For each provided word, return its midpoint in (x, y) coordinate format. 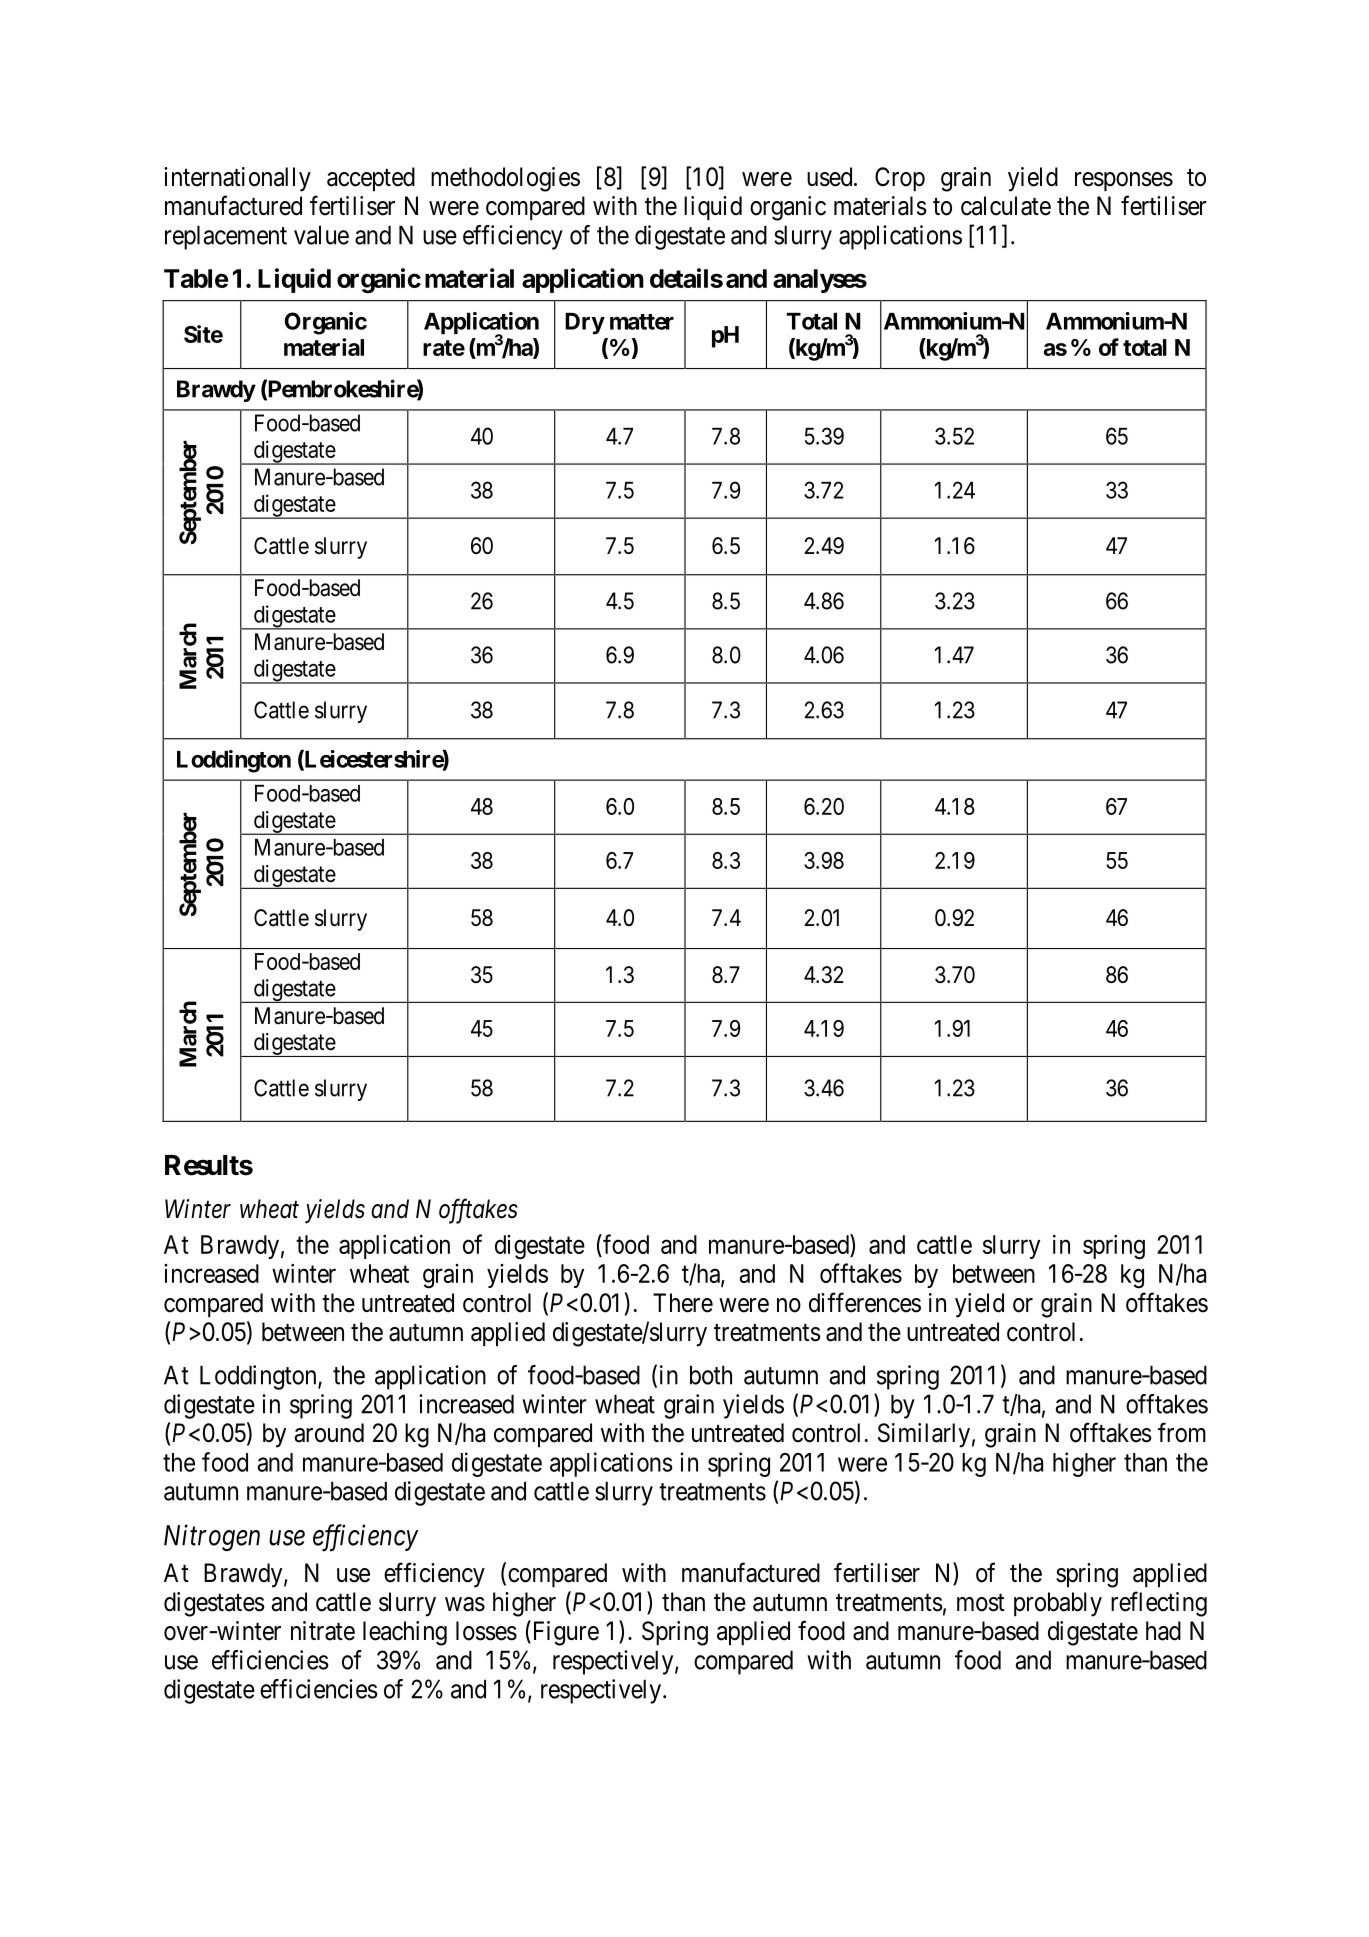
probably (1058, 1604)
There (683, 1303)
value (321, 235)
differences (865, 1302)
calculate (1006, 206)
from (1182, 1432)
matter (642, 322)
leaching (405, 1633)
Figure (564, 1633)
